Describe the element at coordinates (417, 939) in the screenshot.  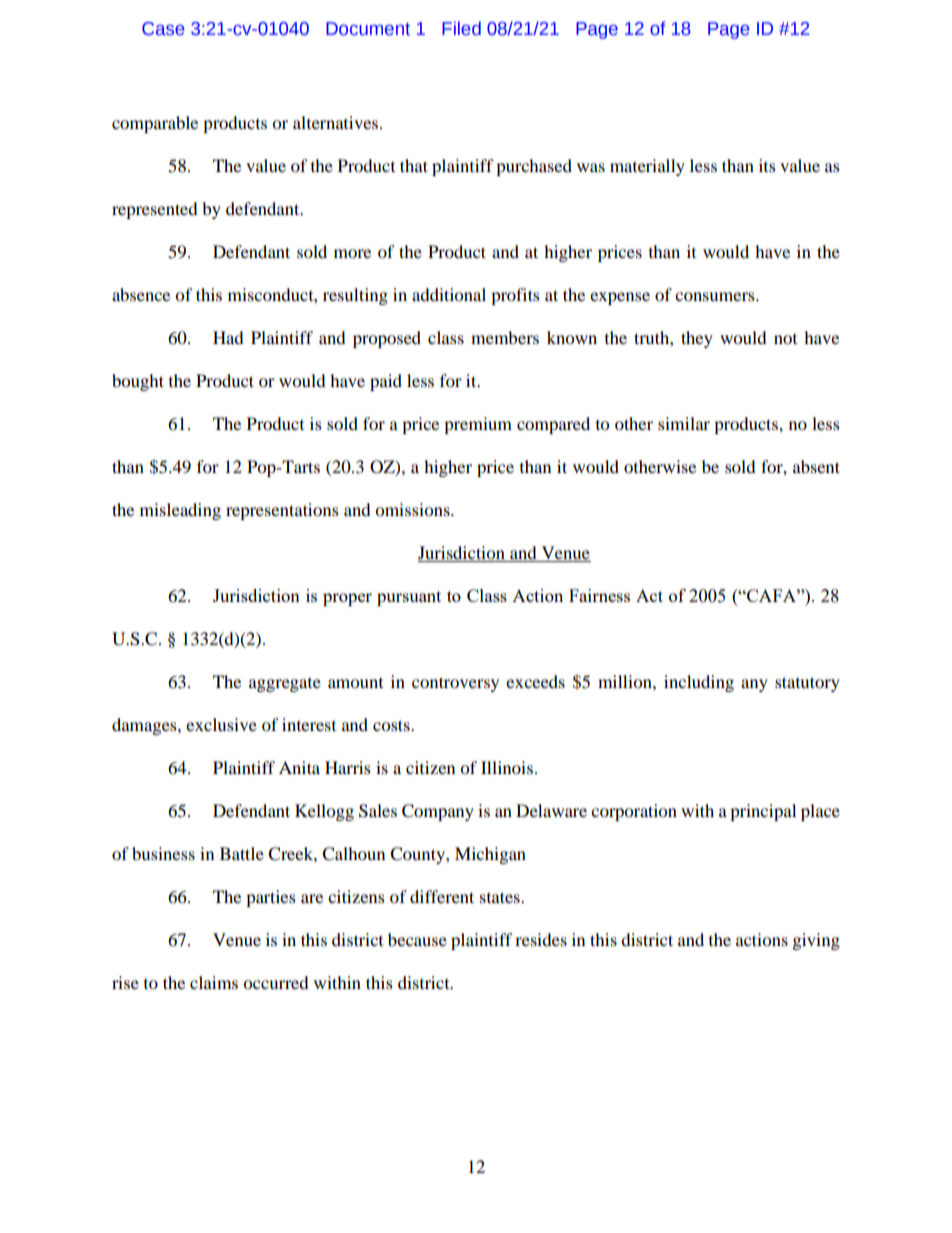
I see `because` at that location.
